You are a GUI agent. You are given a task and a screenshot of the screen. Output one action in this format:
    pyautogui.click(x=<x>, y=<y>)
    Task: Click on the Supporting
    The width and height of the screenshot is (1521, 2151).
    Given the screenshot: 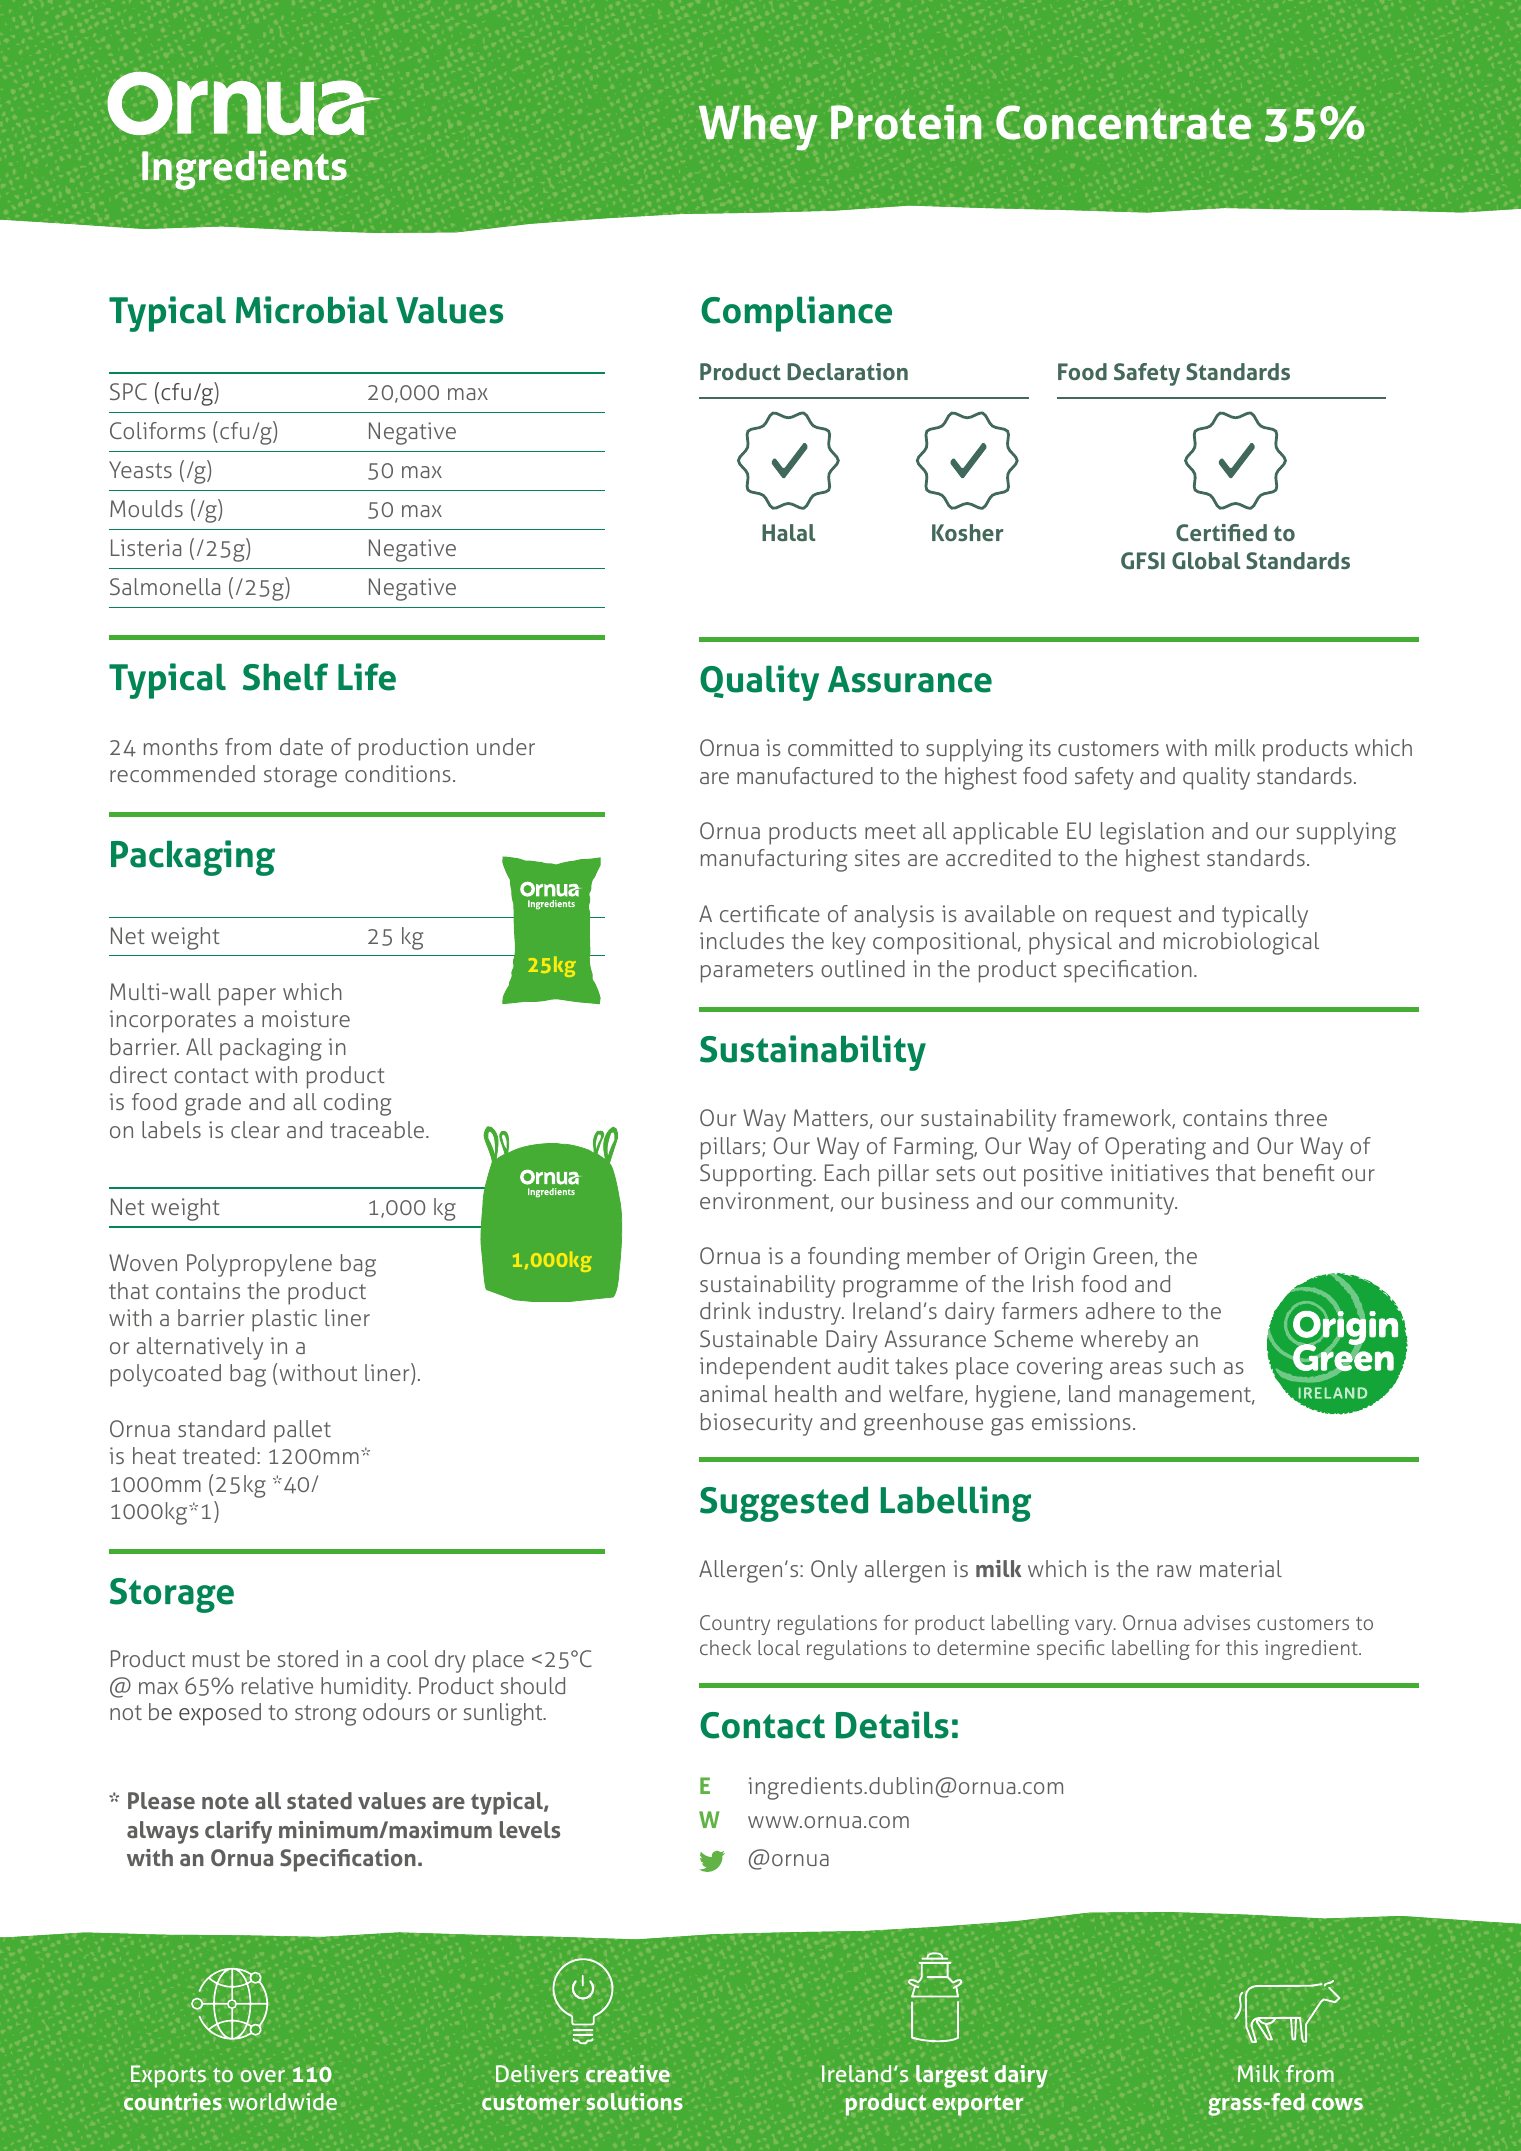 What is the action you would take?
    pyautogui.click(x=757, y=1175)
